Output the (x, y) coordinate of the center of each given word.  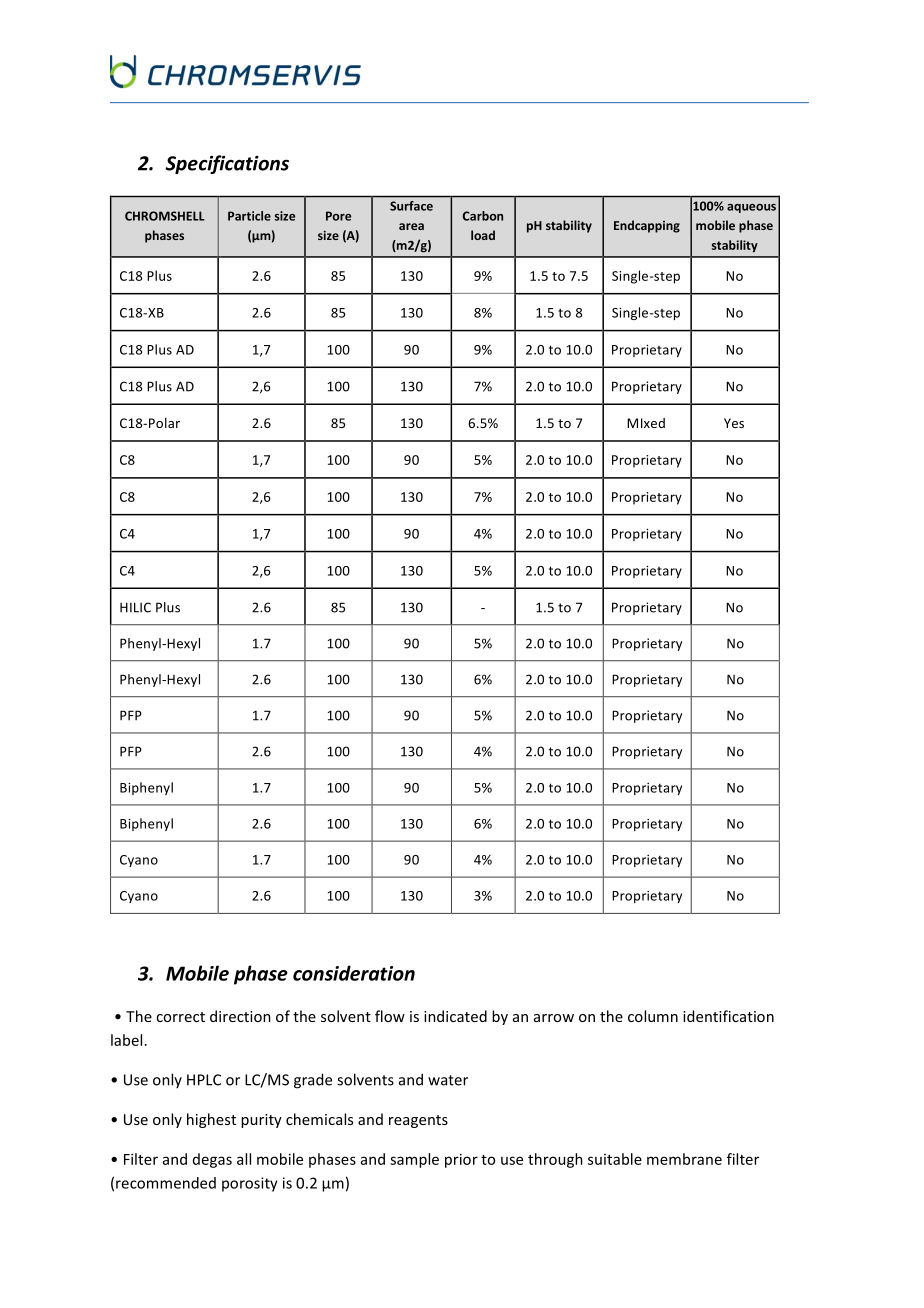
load (483, 235)
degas (212, 1160)
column (653, 1016)
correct (180, 1017)
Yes (734, 423)
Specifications (227, 164)
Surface (411, 206)
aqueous (751, 208)
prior (461, 1160)
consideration (354, 973)
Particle (249, 216)
